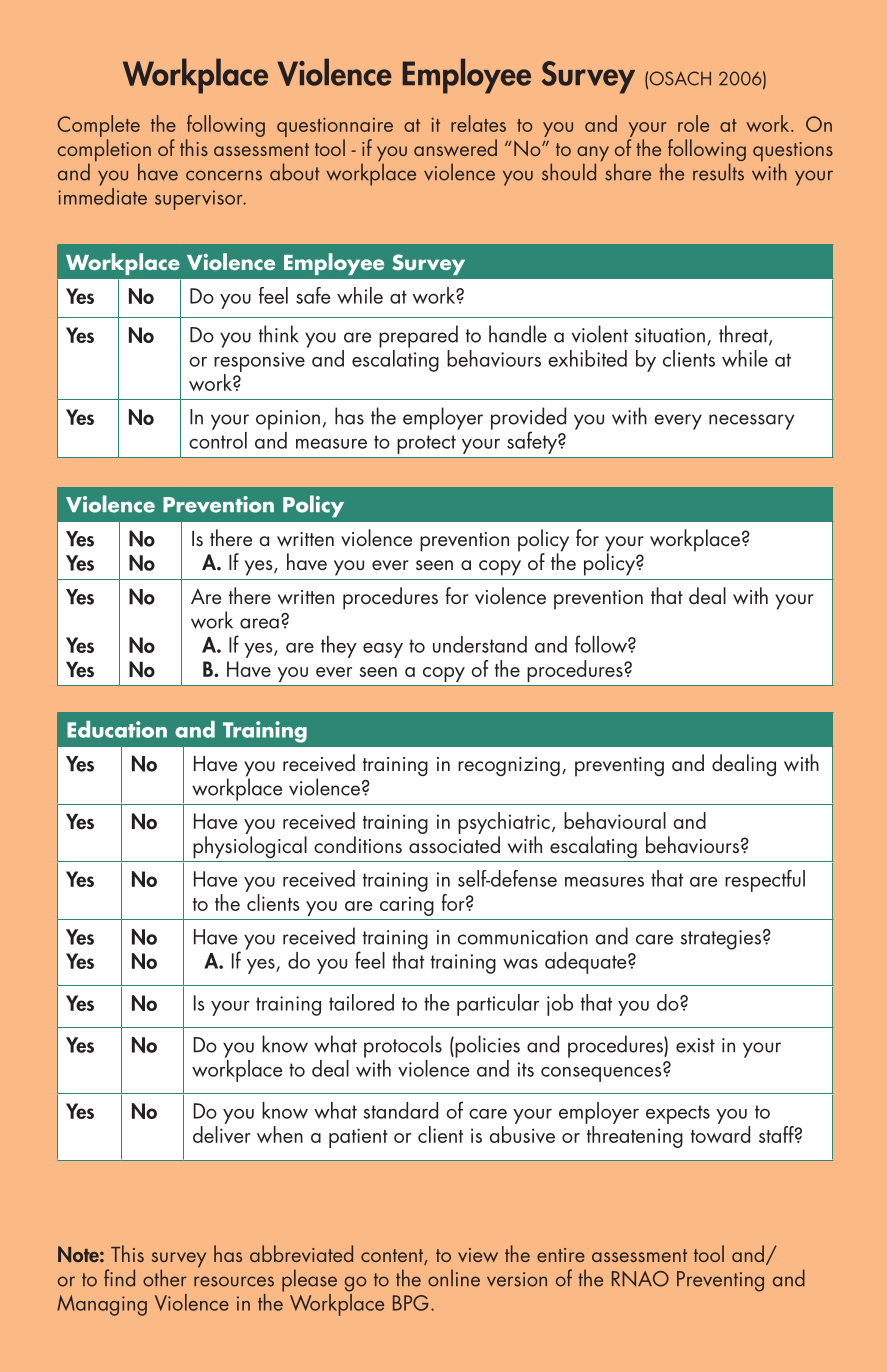 The width and height of the screenshot is (887, 1372). Describe the element at coordinates (117, 729) in the screenshot. I see `Education` at that location.
